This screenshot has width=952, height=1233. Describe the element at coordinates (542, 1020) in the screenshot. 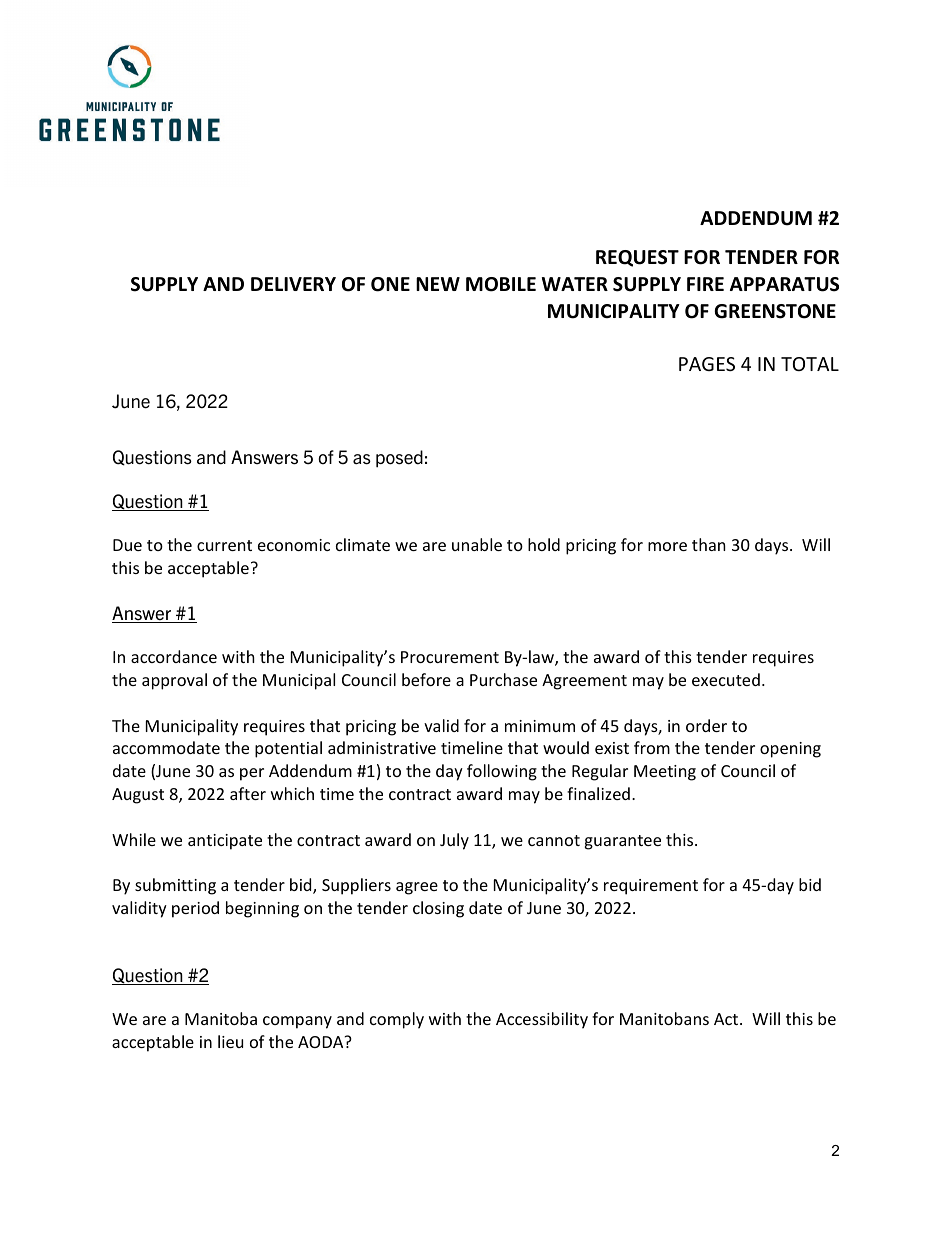

I see `Accessibility` at that location.
